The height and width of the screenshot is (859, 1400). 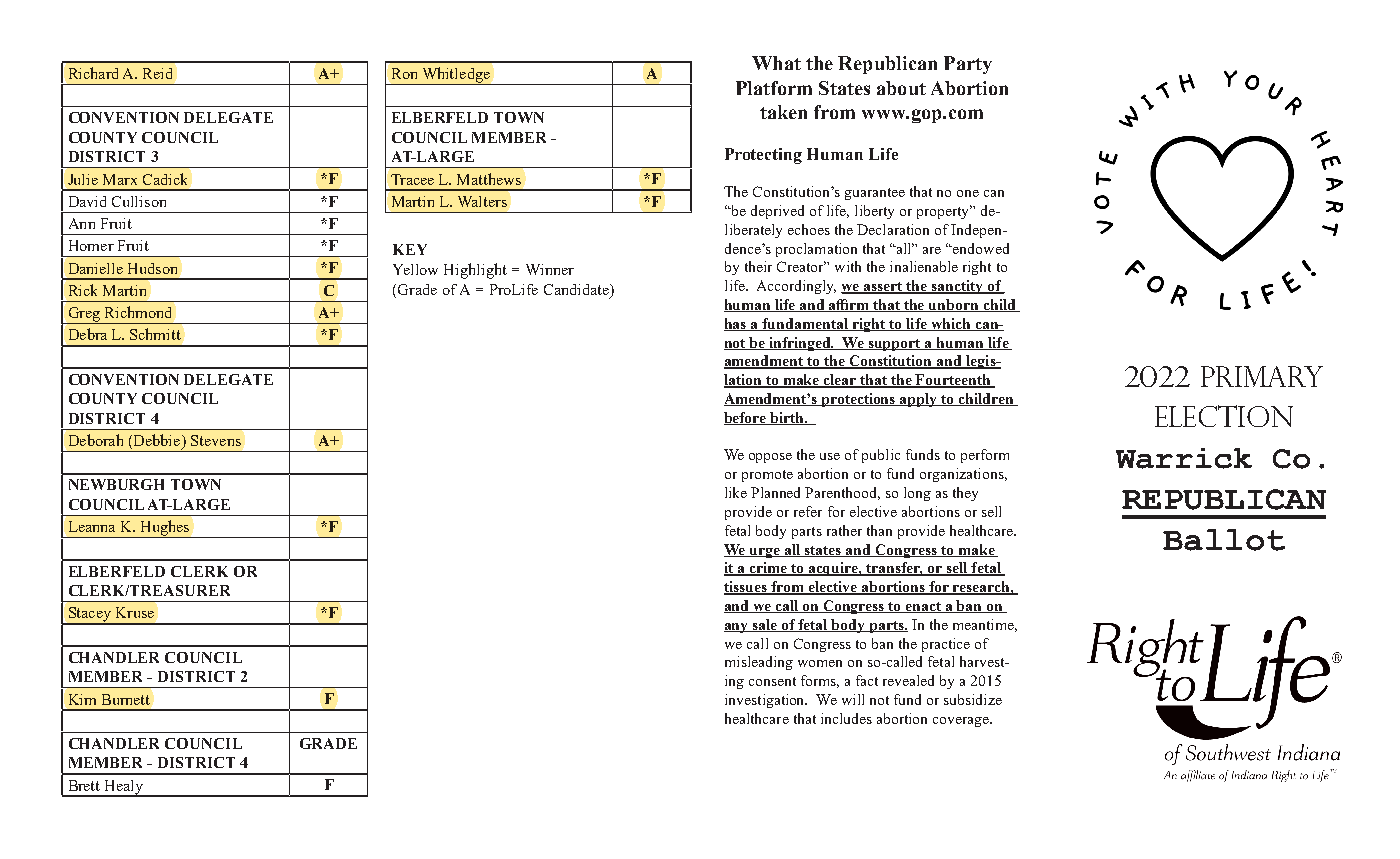 I want to click on Ballot, so click(x=1224, y=540).
